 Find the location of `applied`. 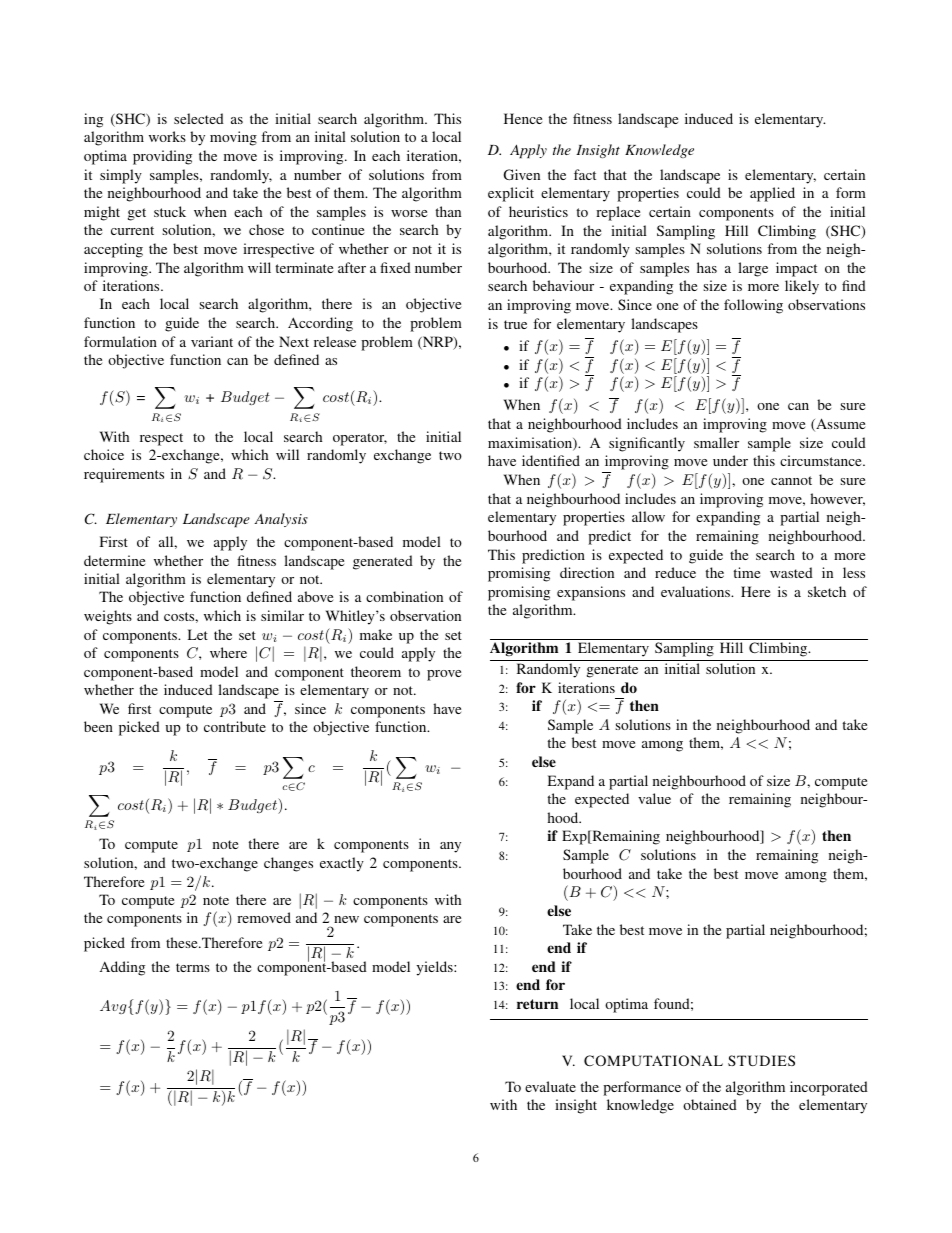

applied is located at coordinates (772, 194).
